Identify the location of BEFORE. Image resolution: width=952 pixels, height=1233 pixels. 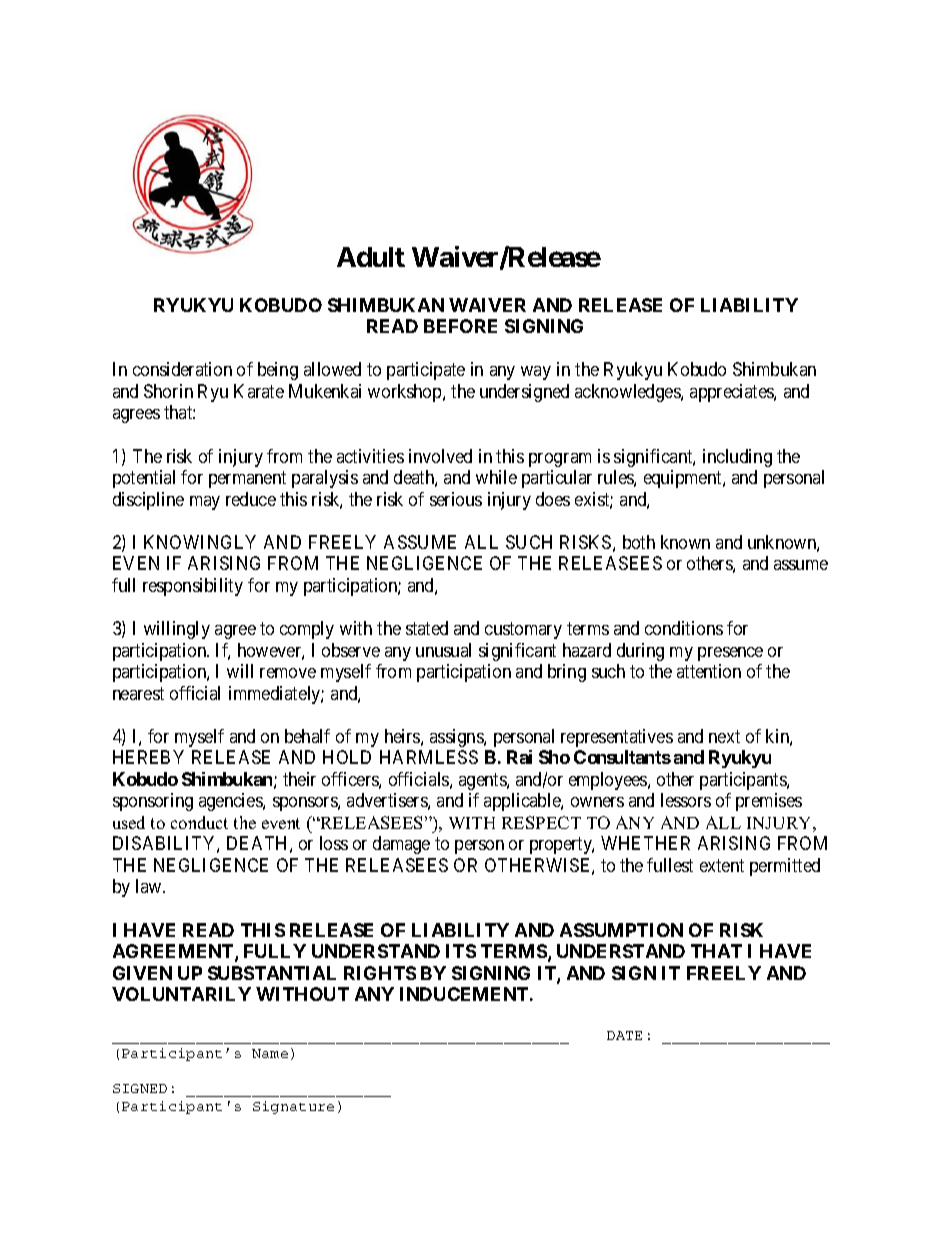
(460, 326).
